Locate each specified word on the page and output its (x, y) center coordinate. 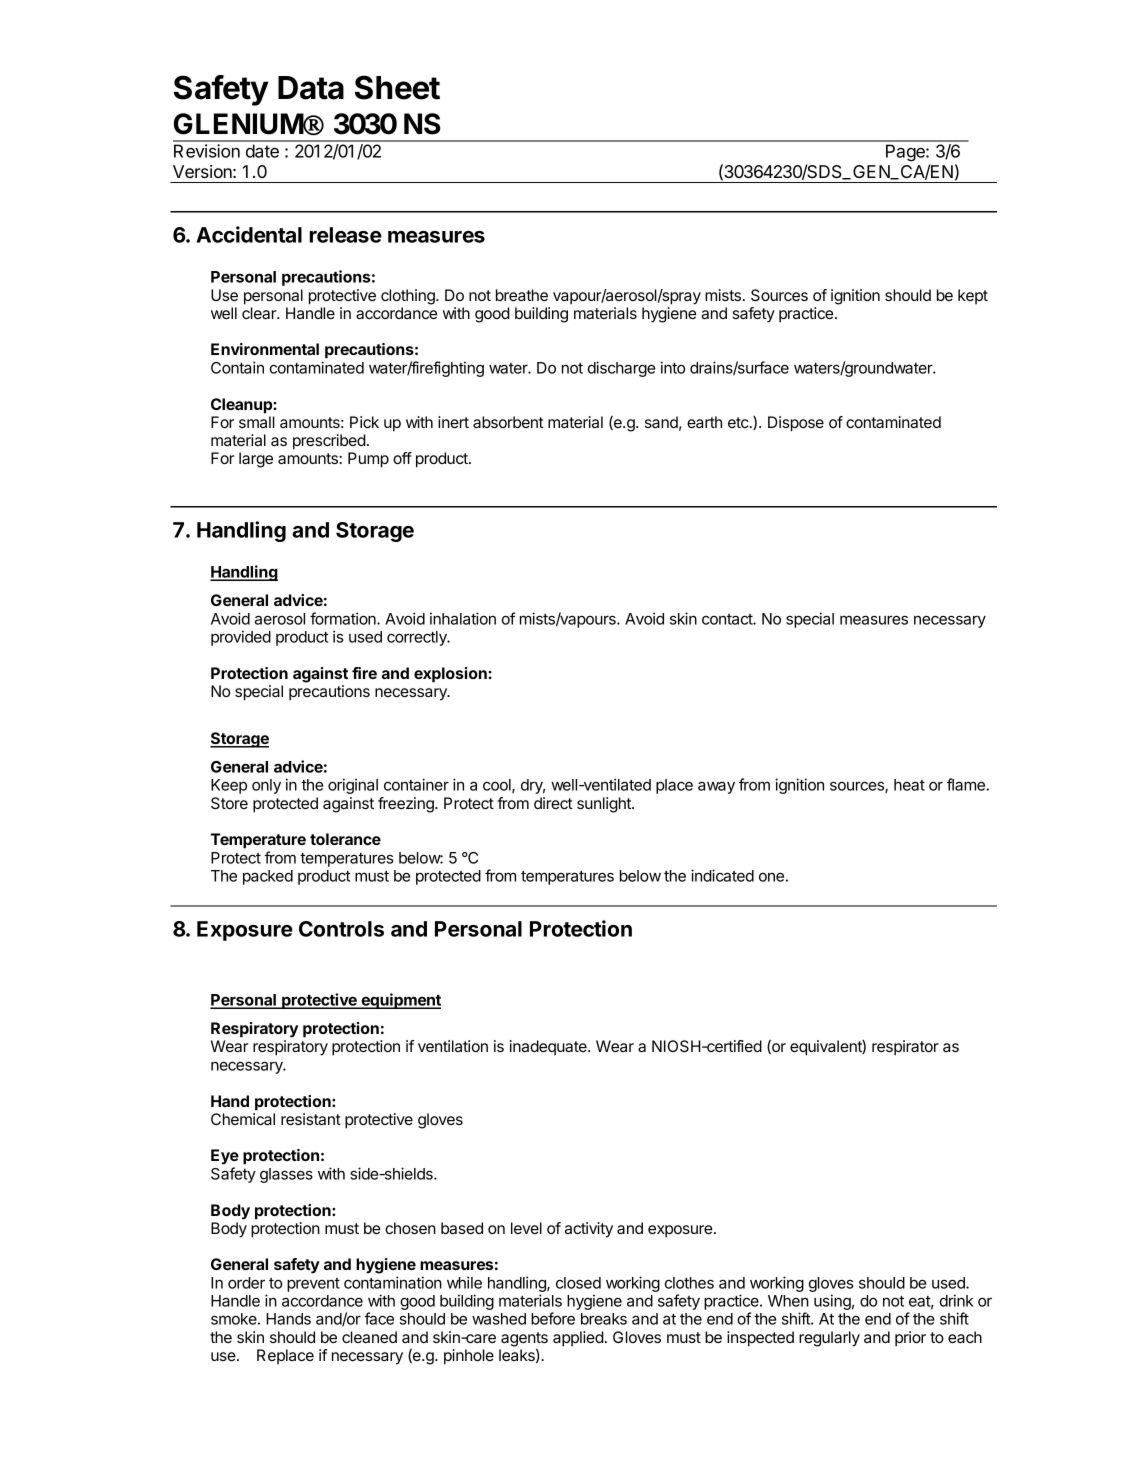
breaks (604, 1319)
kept (973, 296)
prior (910, 1339)
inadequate (549, 1047)
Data (311, 88)
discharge (621, 369)
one (771, 877)
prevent (313, 1285)
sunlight (605, 805)
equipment (400, 1001)
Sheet (397, 87)
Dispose (796, 424)
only (266, 786)
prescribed (329, 442)
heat (909, 785)
